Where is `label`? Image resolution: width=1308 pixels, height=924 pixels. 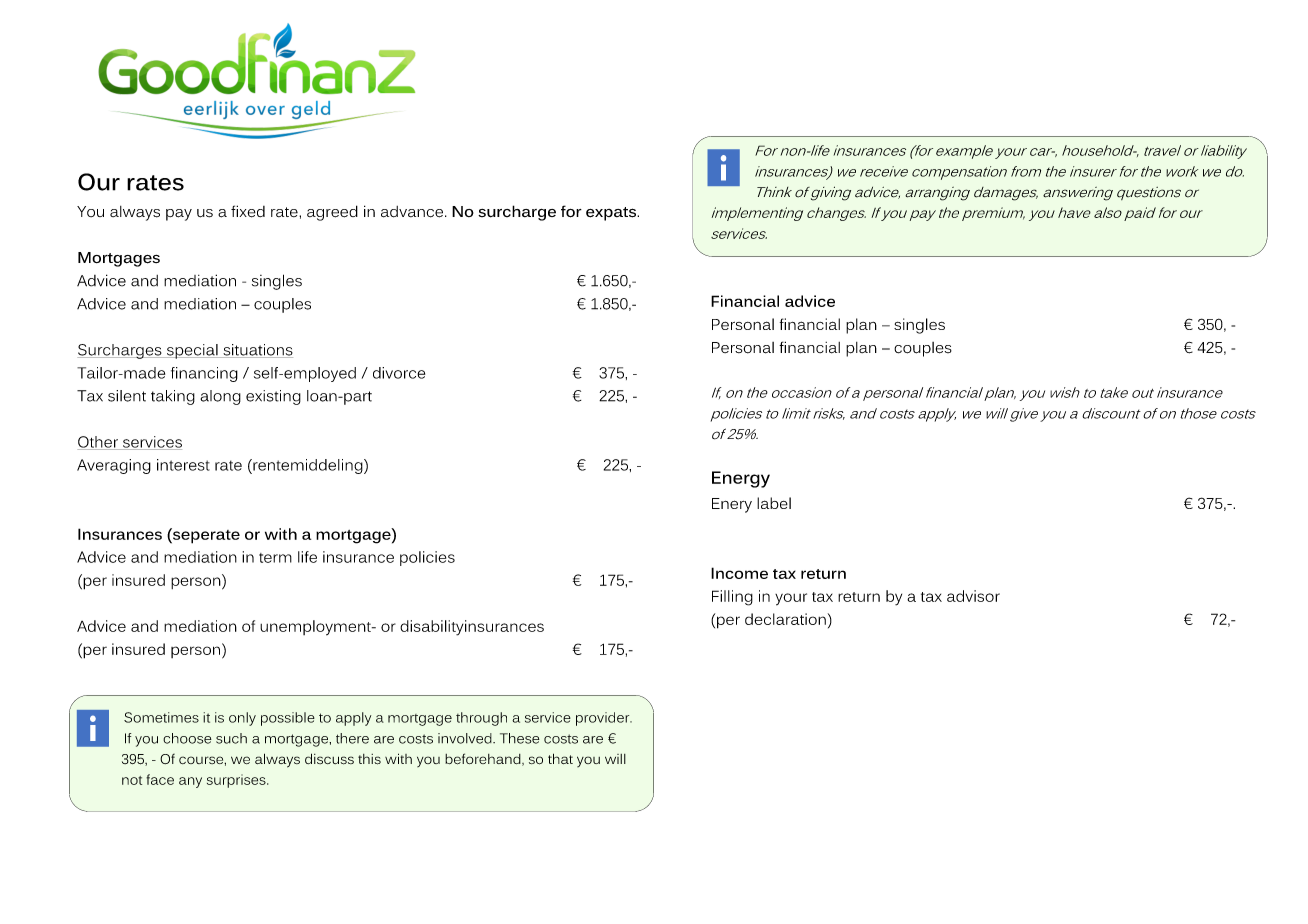 label is located at coordinates (774, 503).
